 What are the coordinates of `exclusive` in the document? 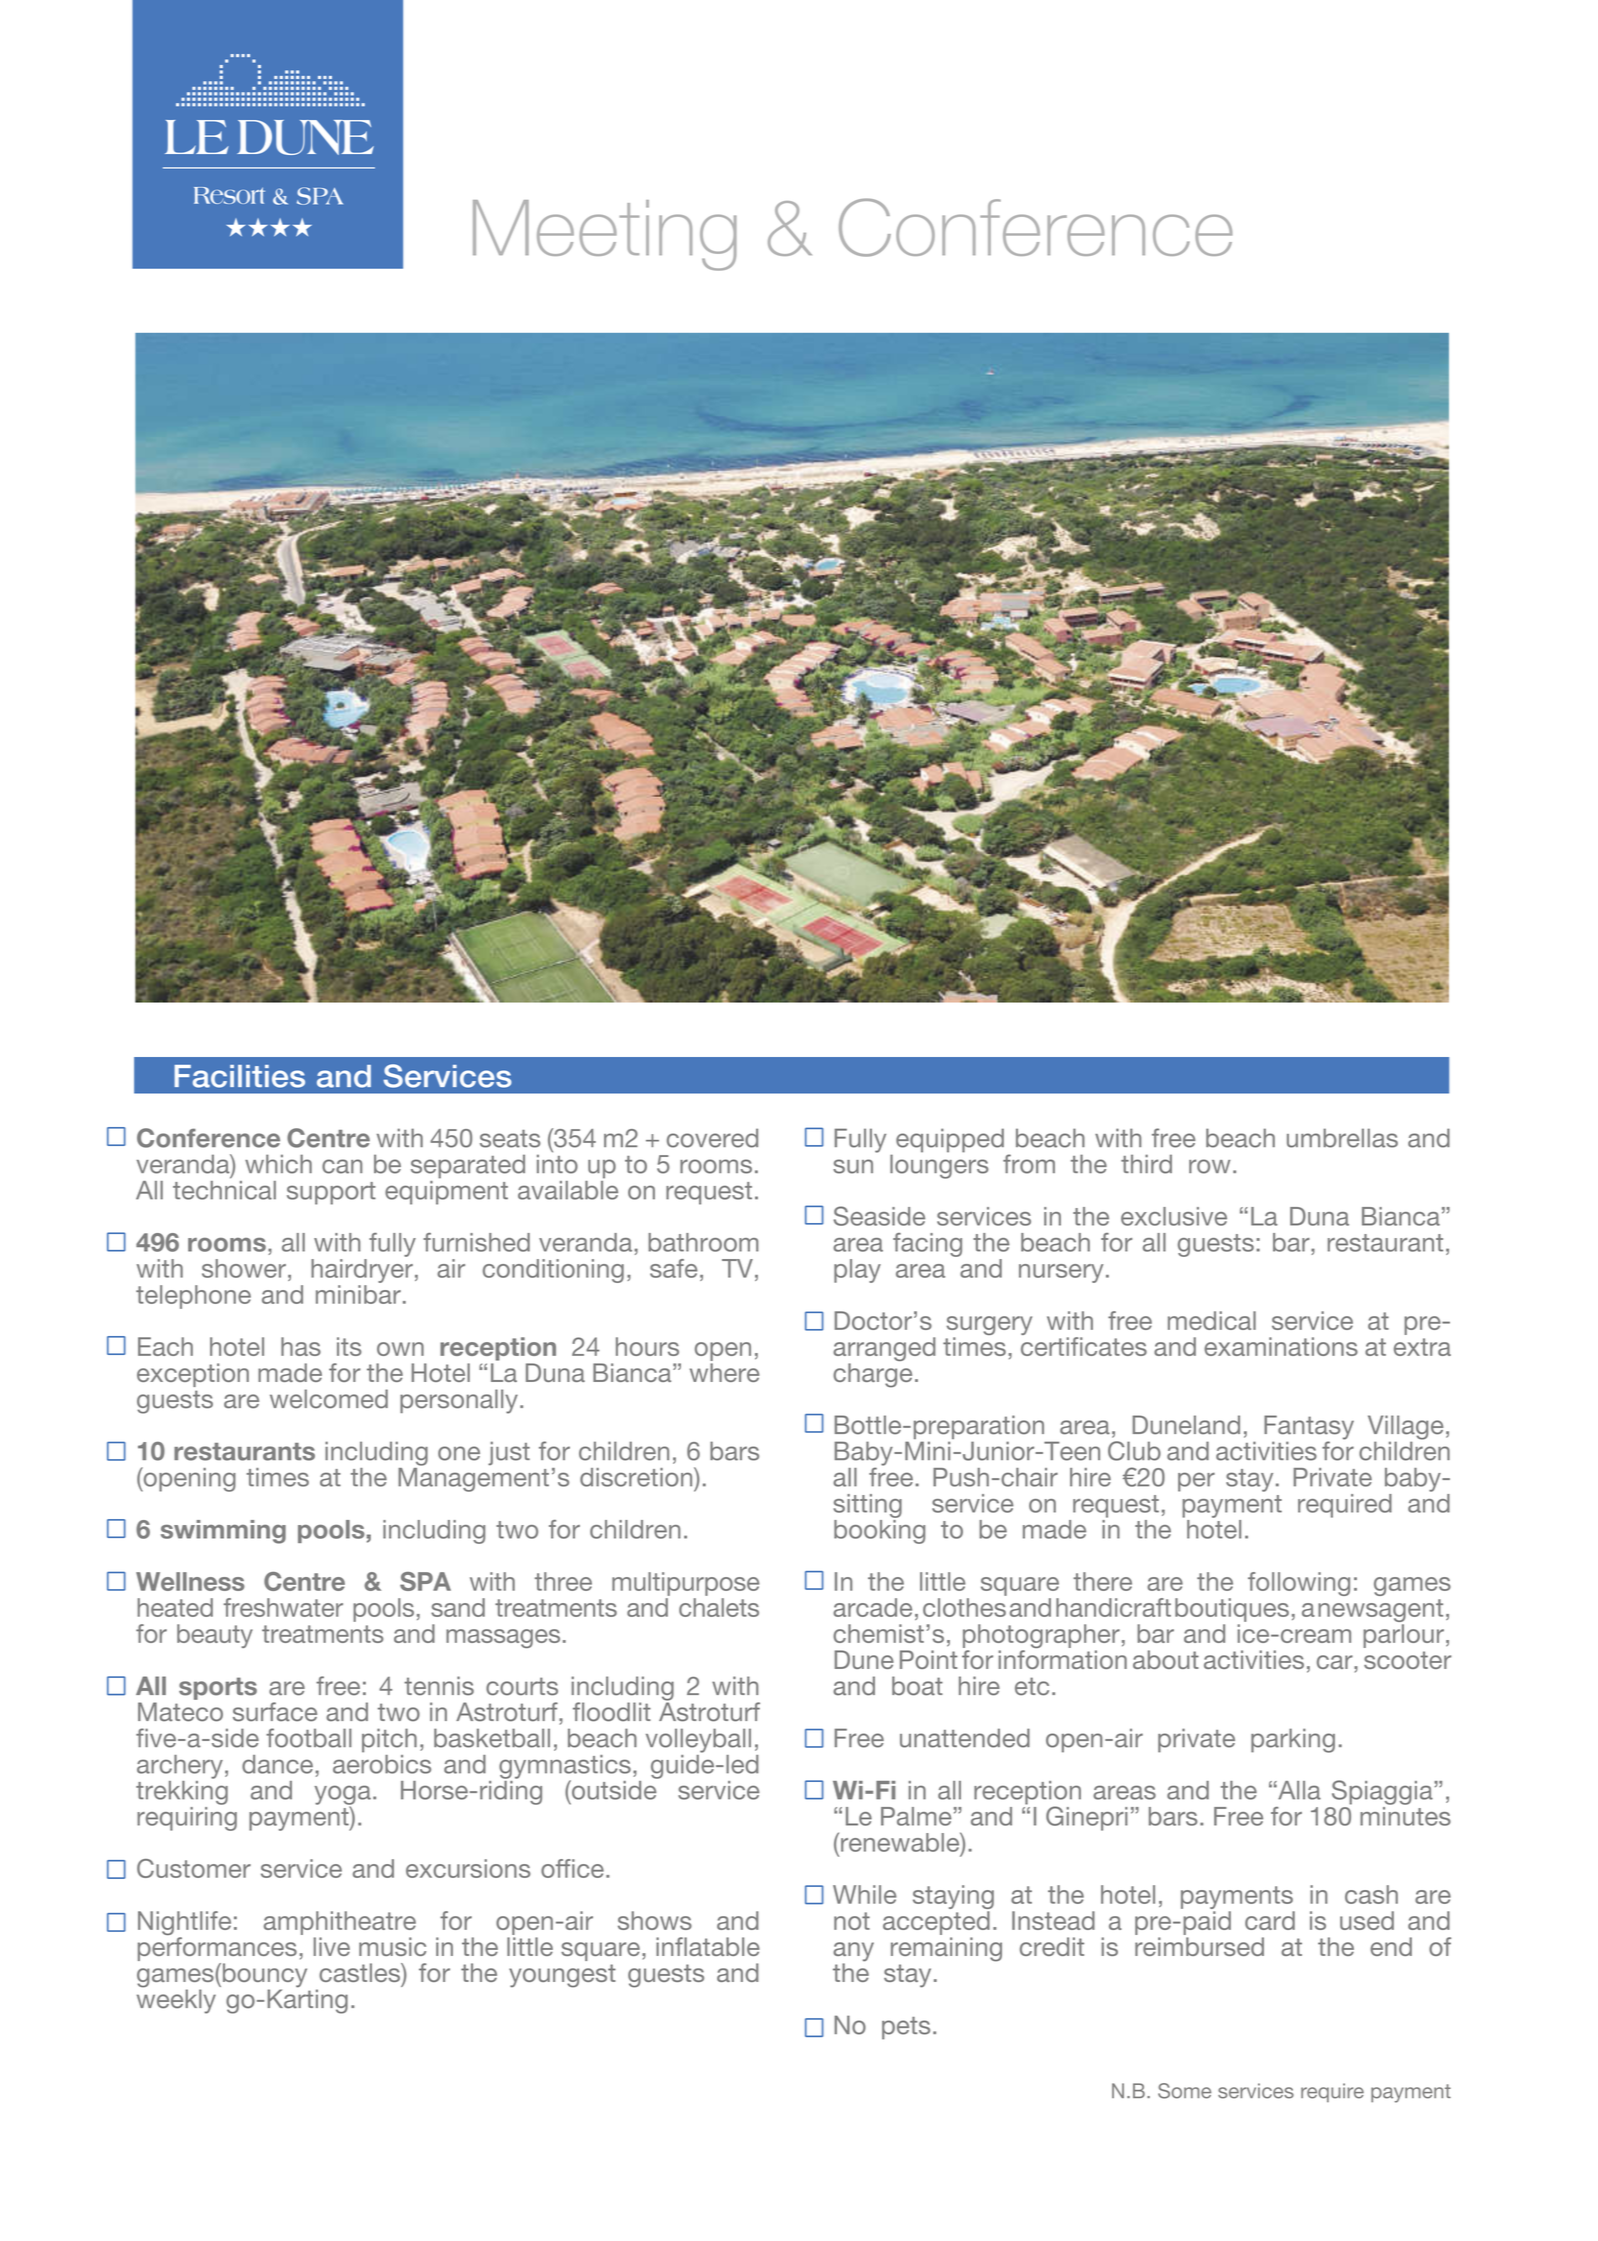 It's located at (1174, 1216).
